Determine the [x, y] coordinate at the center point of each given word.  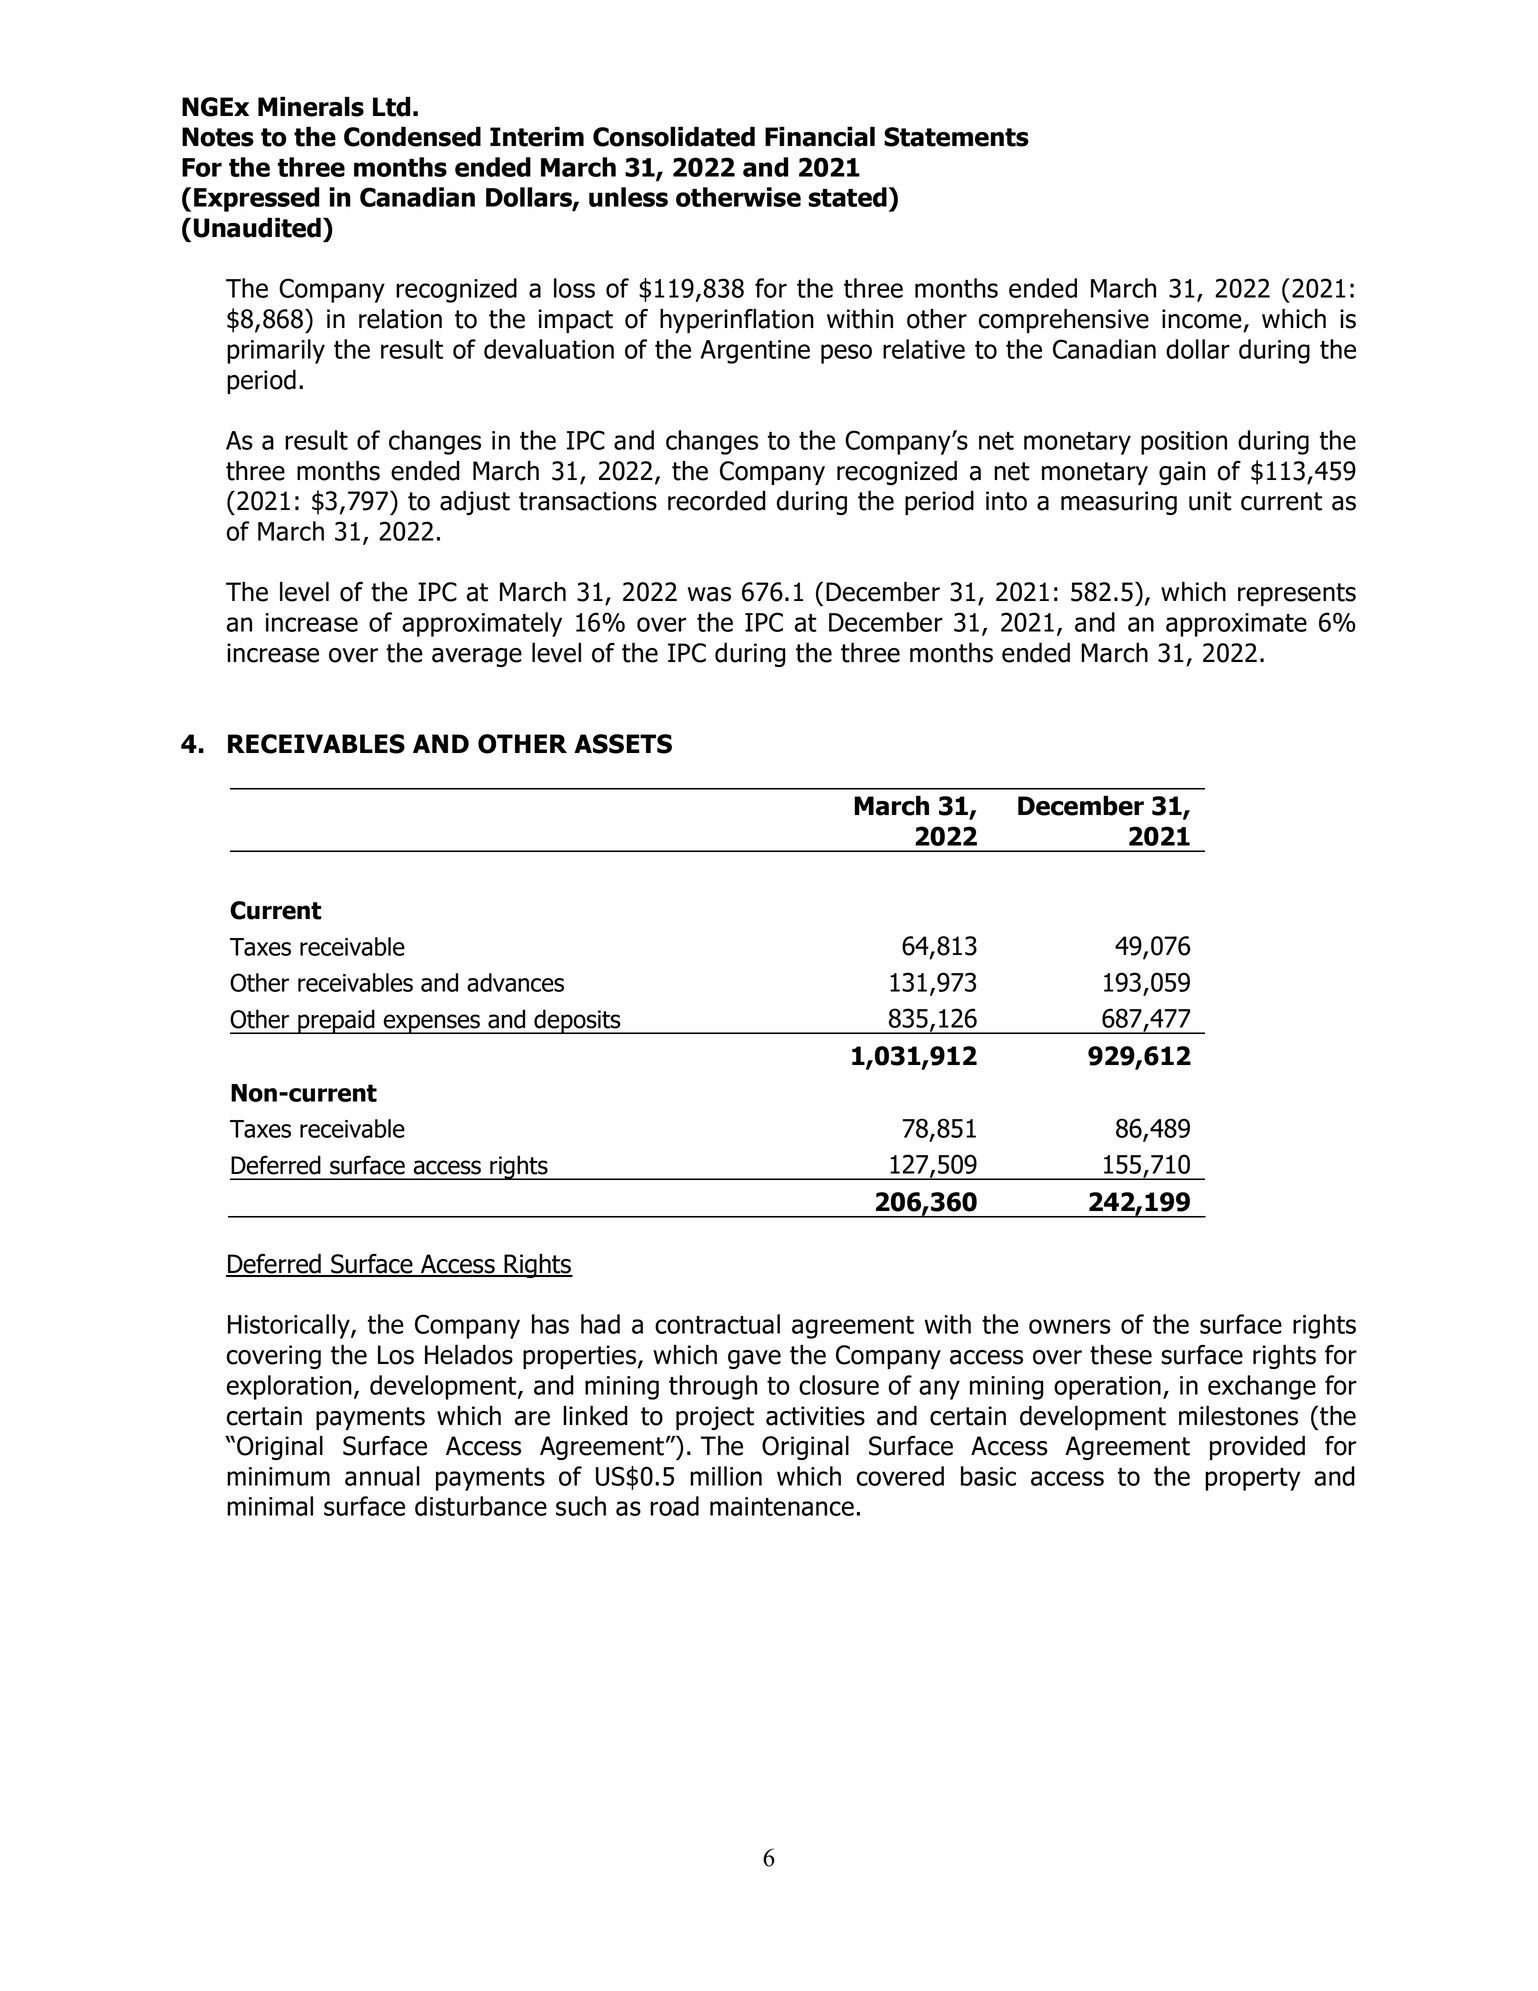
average [477, 657]
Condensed [412, 136]
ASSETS [623, 744]
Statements [956, 137]
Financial [820, 136]
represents [1297, 594]
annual [382, 1476]
